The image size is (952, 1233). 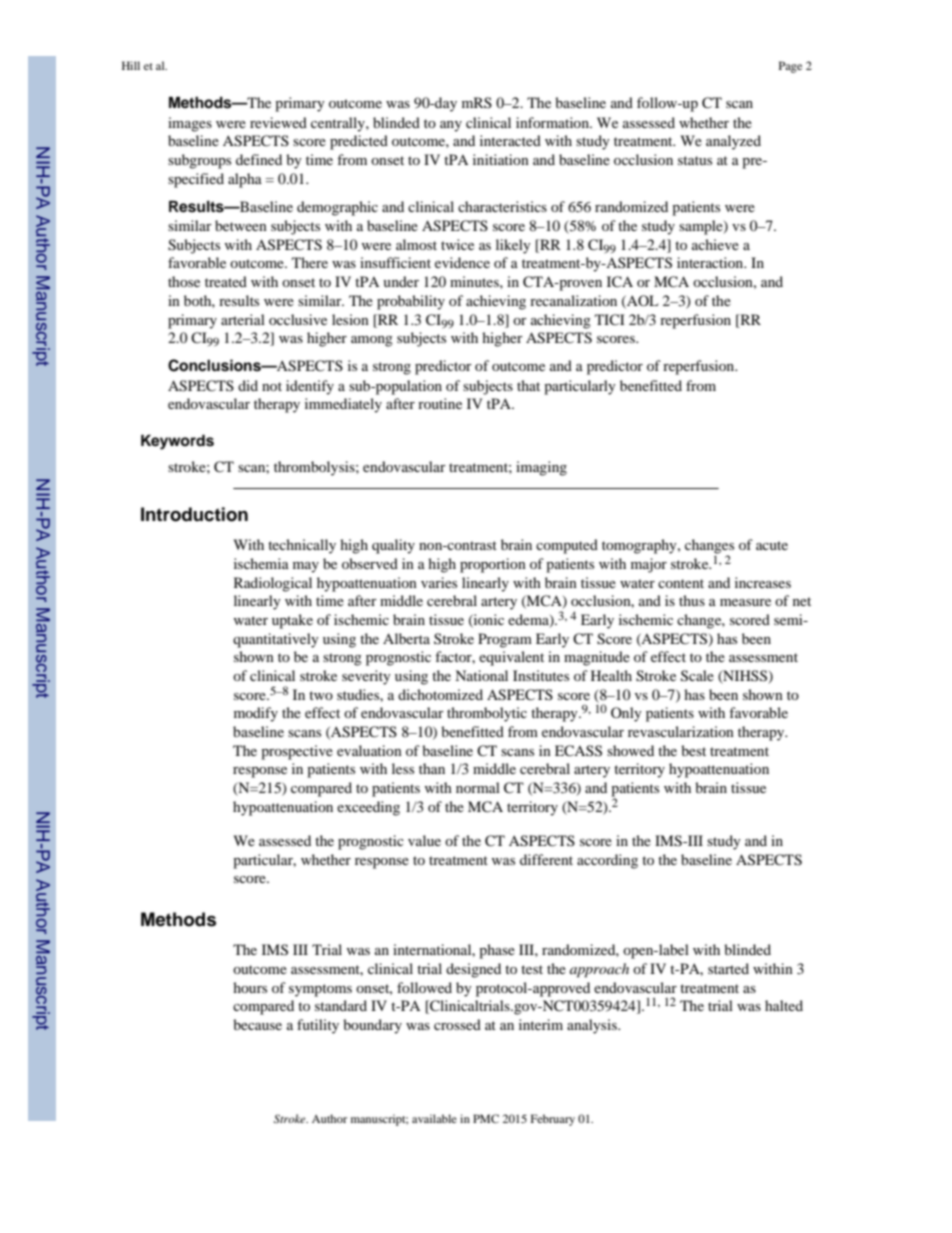 What do you see at coordinates (733, 142) in the document?
I see `analyzed` at bounding box center [733, 142].
